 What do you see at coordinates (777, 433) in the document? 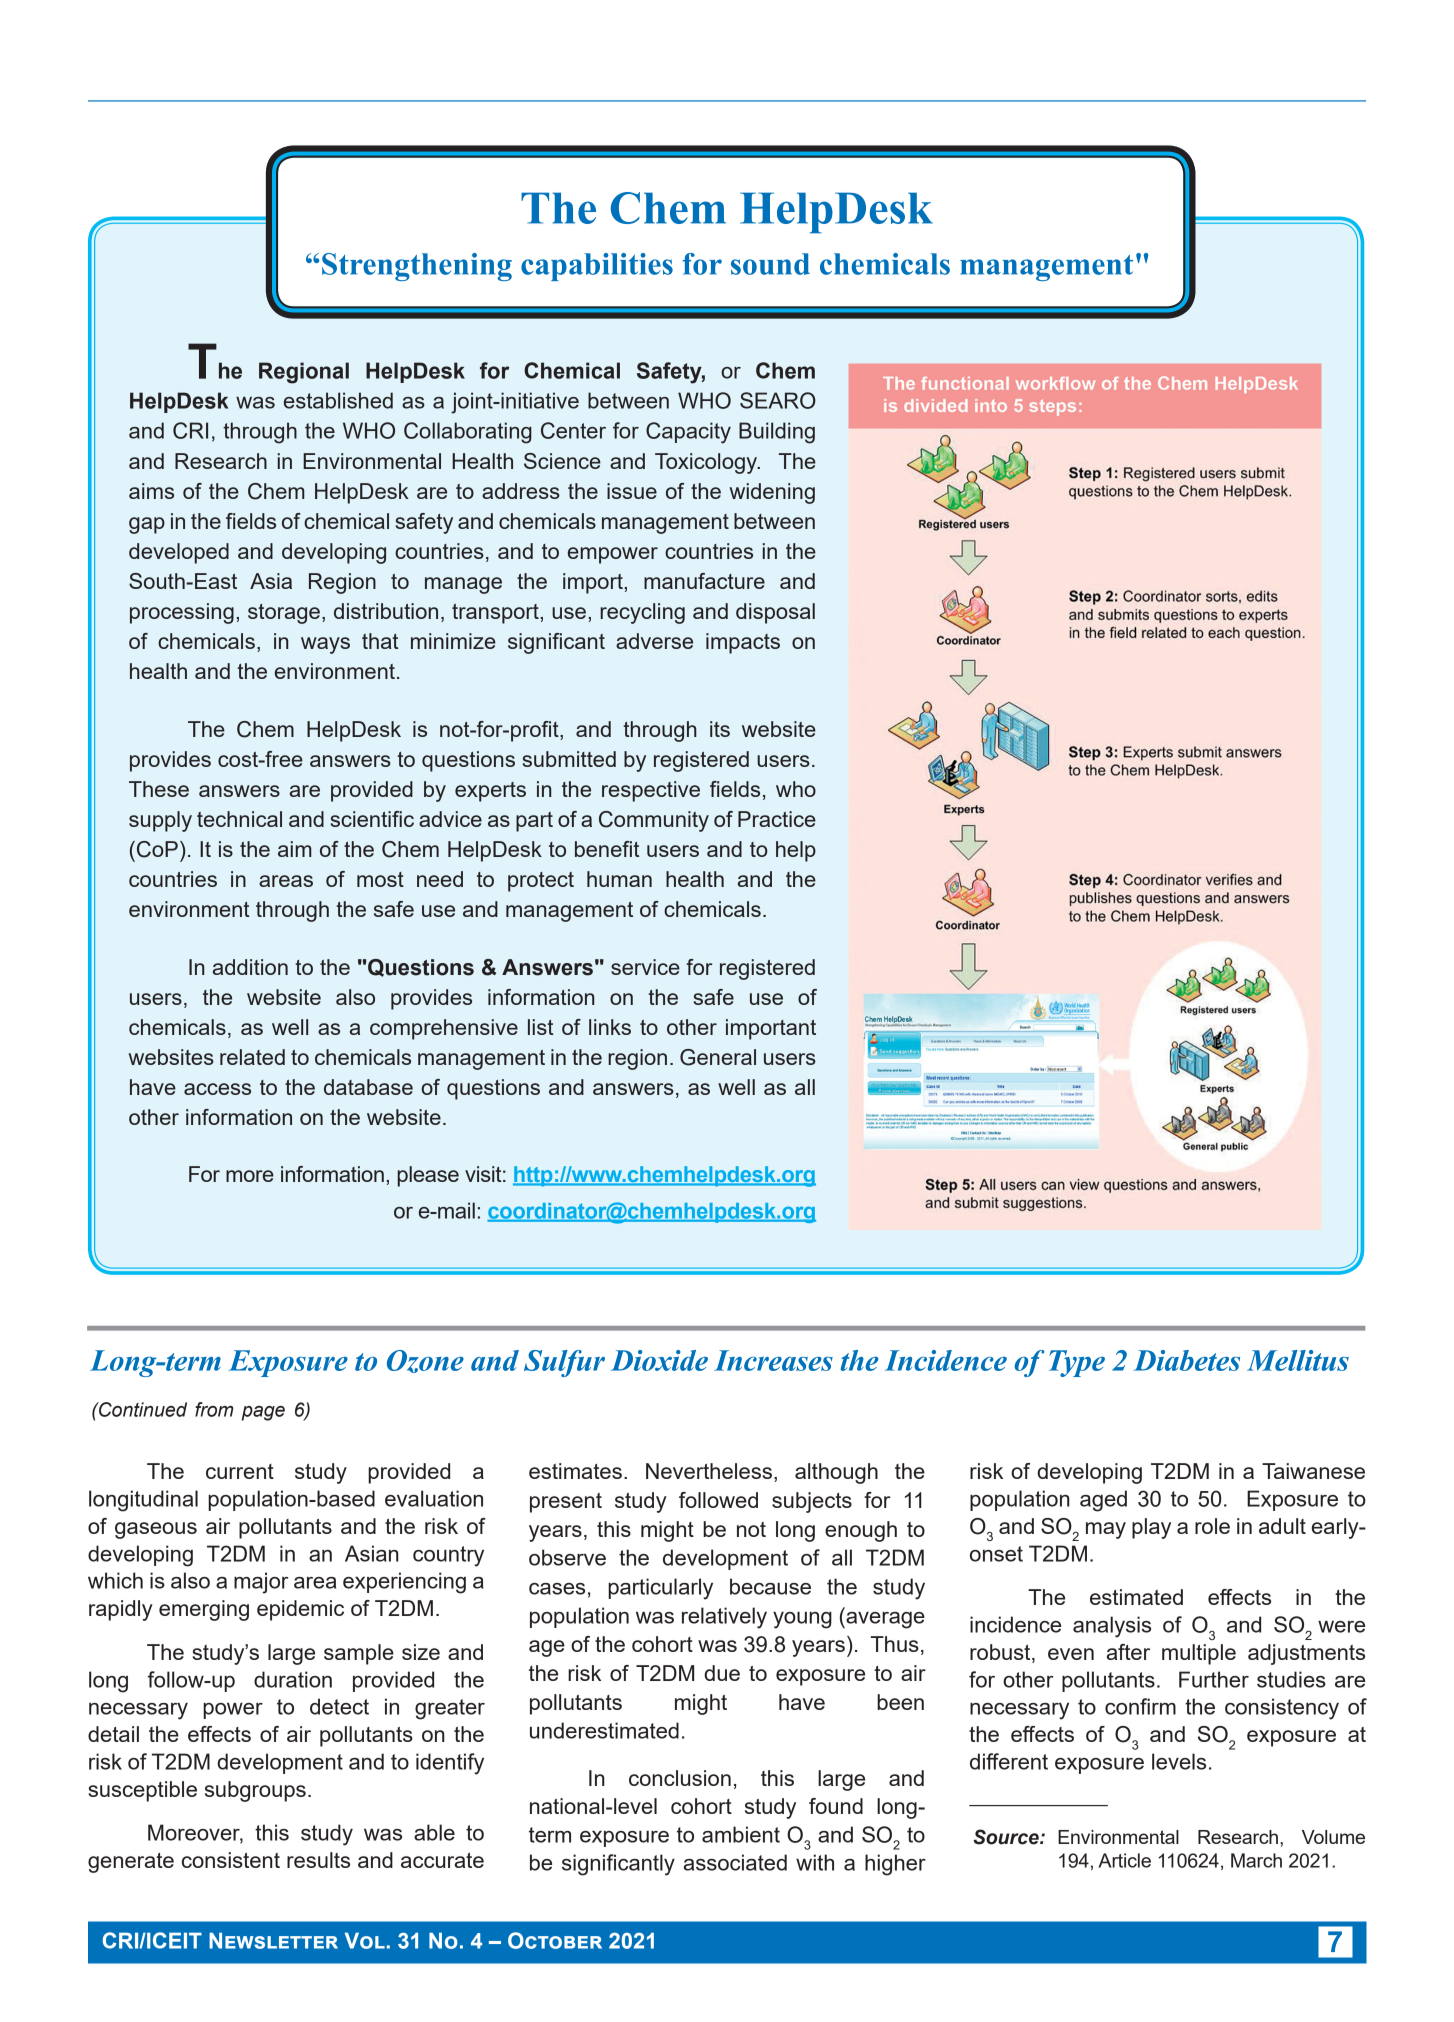
I see `Building` at bounding box center [777, 433].
